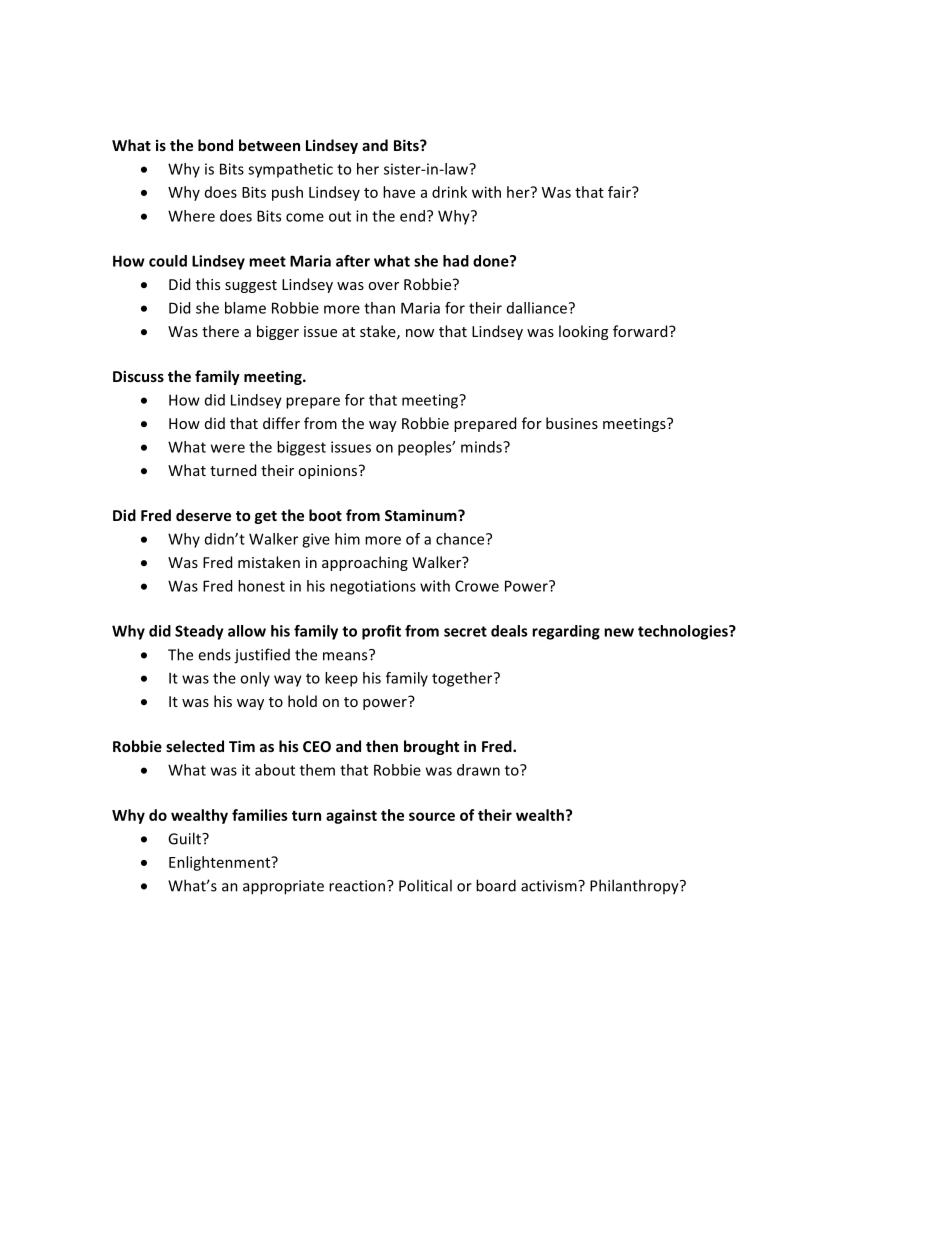  Describe the element at coordinates (381, 632) in the page. I see `profit` at that location.
